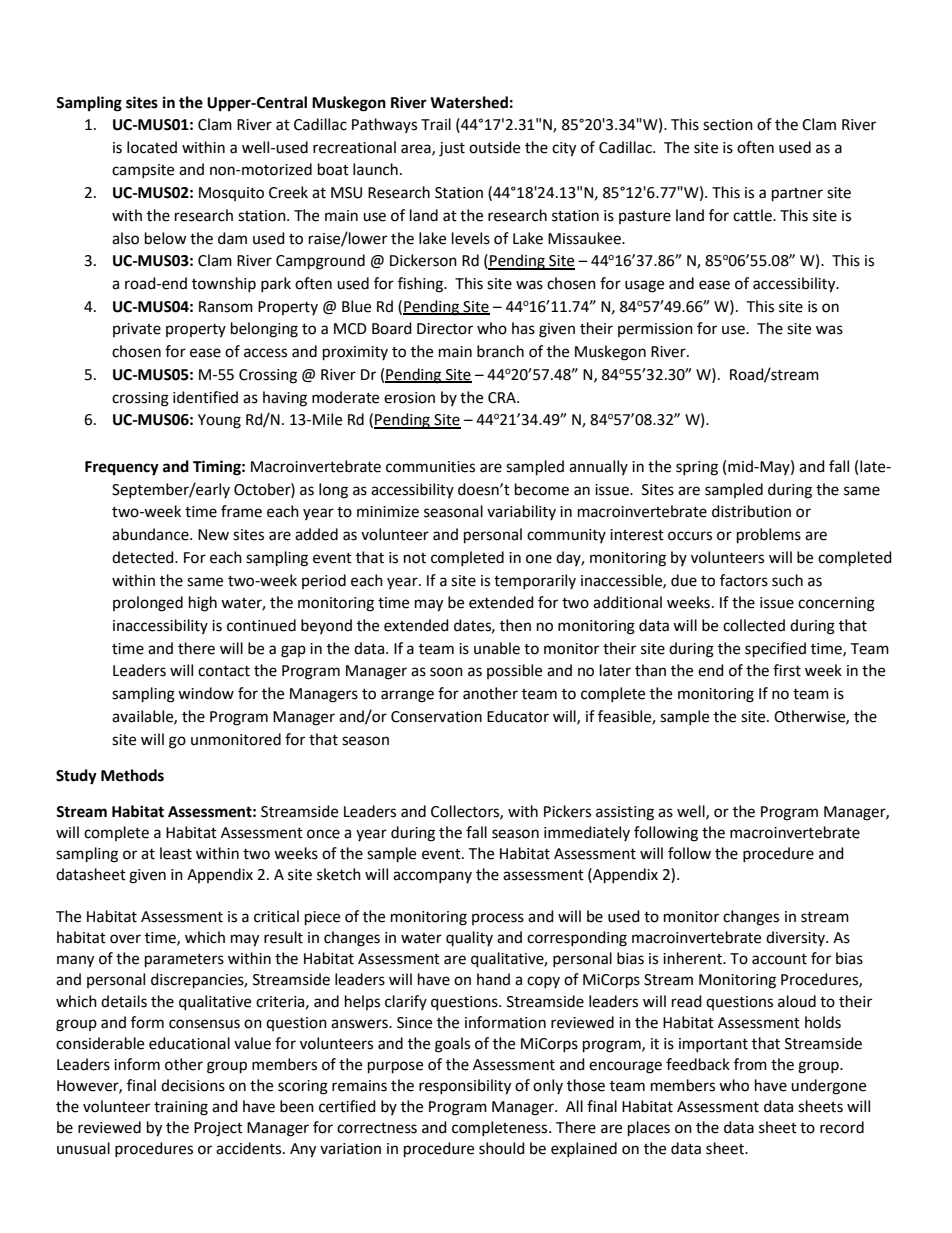 This screenshot has height=1233, width=952. Describe the element at coordinates (452, 149) in the screenshot. I see `just` at that location.
